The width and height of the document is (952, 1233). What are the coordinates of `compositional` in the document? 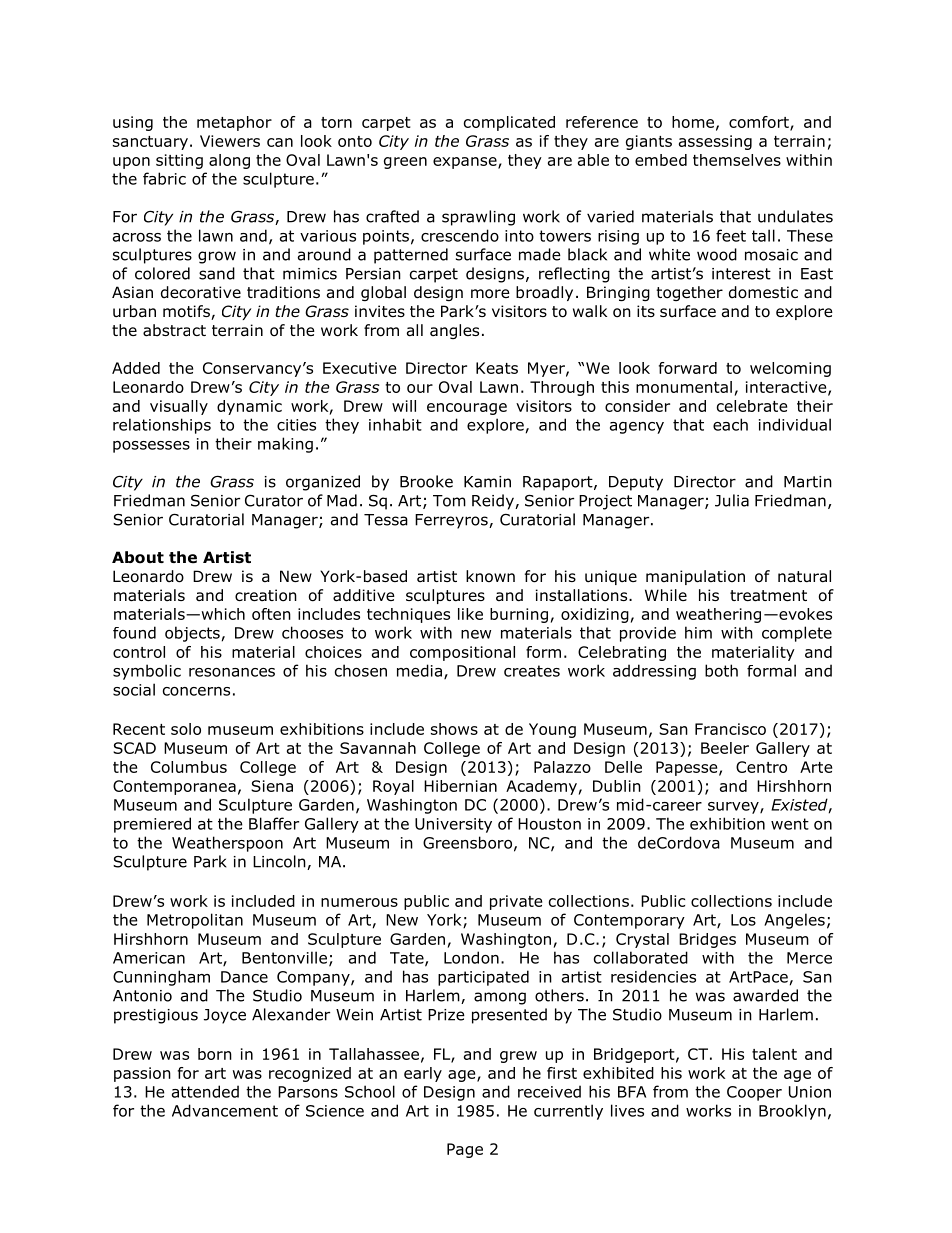 It's located at (462, 653).
